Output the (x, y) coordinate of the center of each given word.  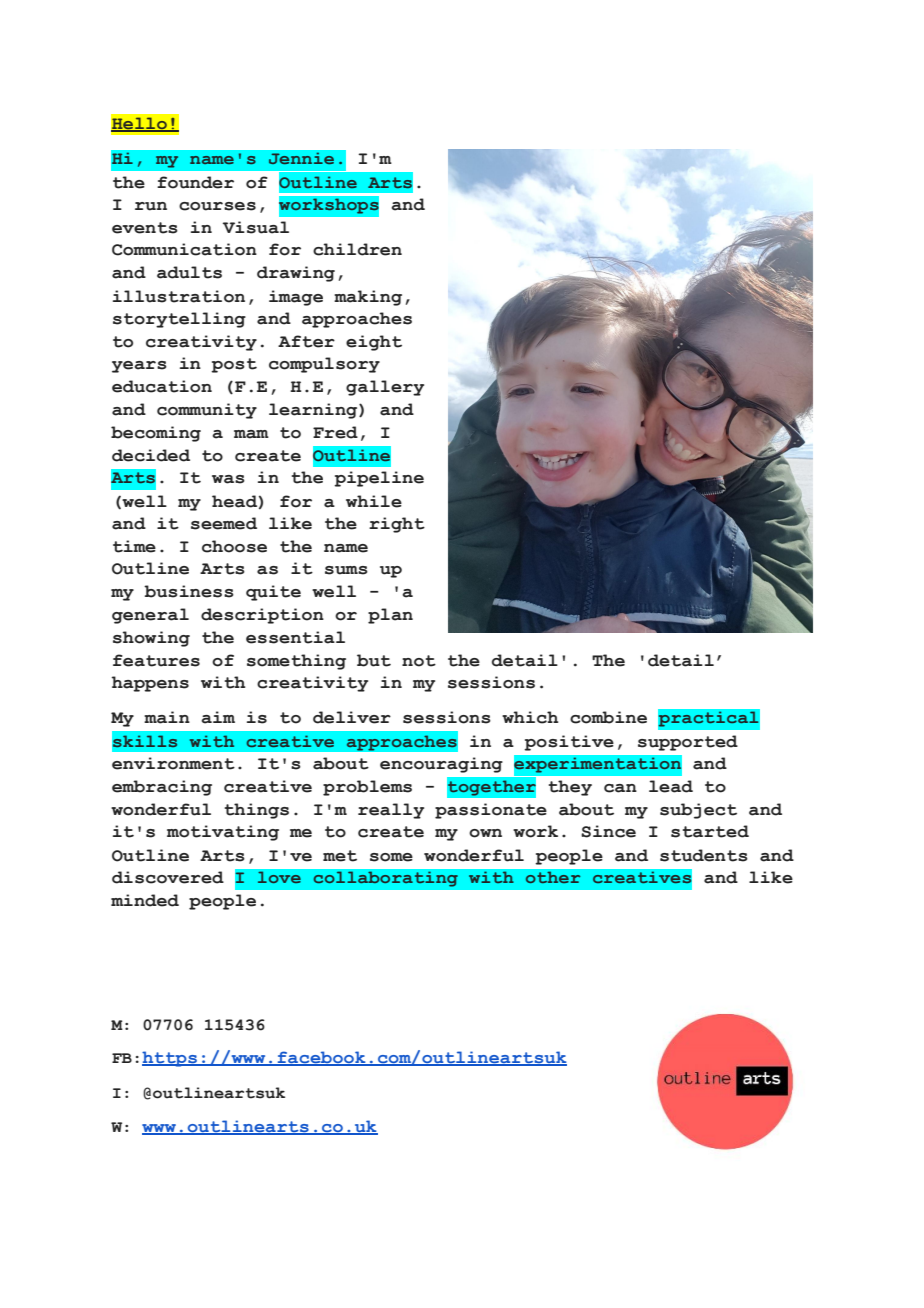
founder (195, 182)
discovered (168, 877)
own (485, 833)
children (357, 249)
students (704, 855)
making (368, 298)
